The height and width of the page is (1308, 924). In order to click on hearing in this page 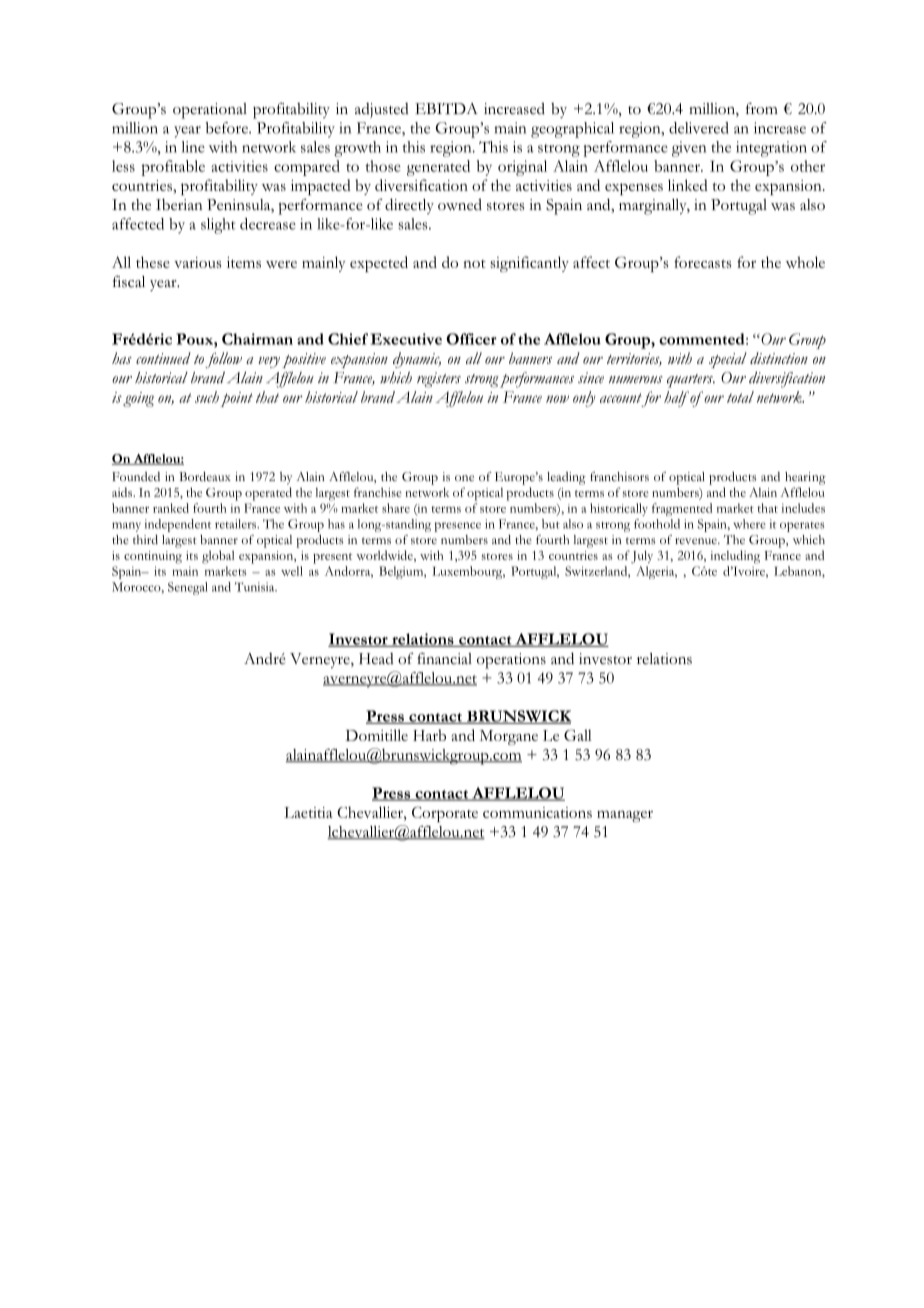, I will do `click(805, 478)`.
